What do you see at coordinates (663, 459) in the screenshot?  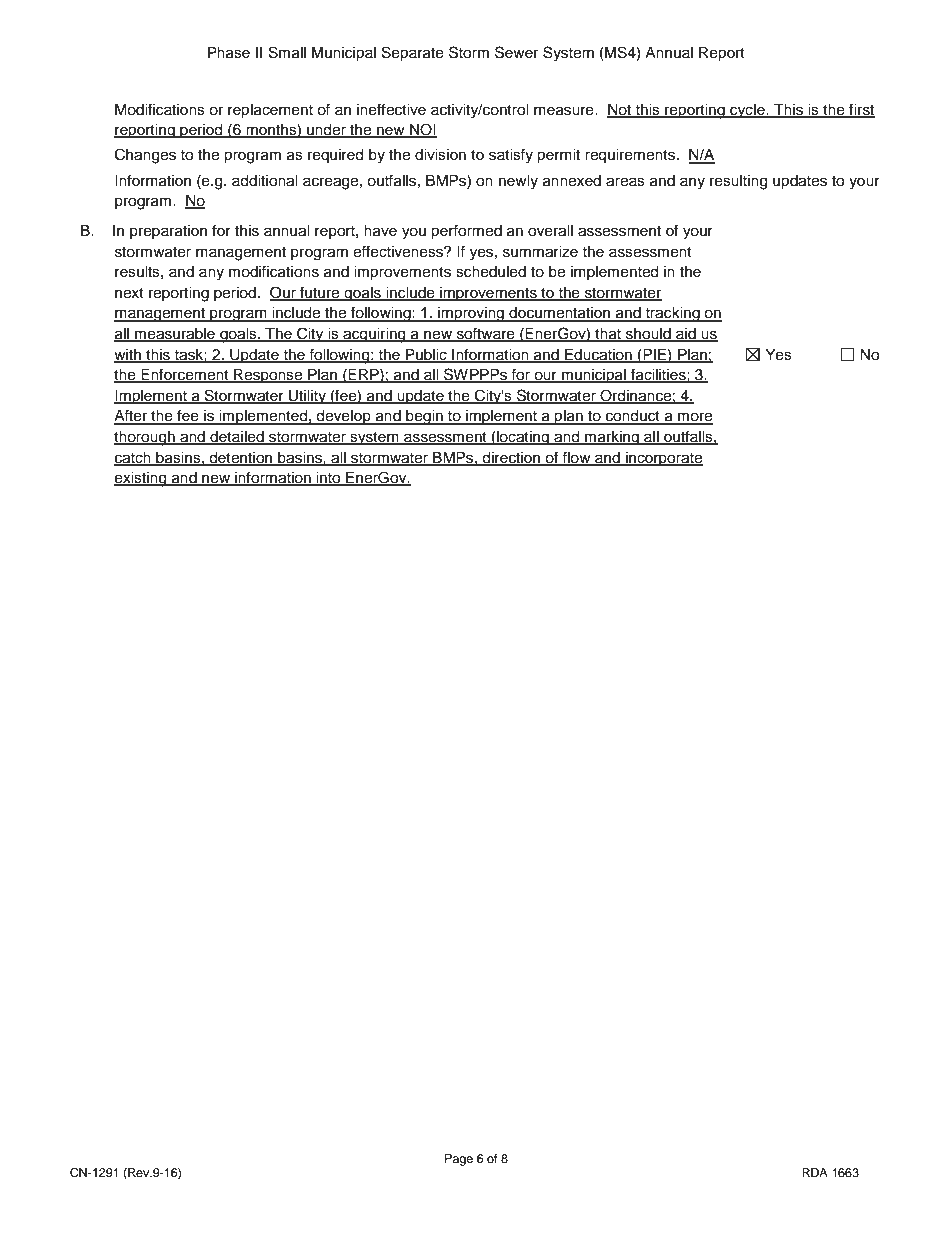 I see `incorporate` at bounding box center [663, 459].
